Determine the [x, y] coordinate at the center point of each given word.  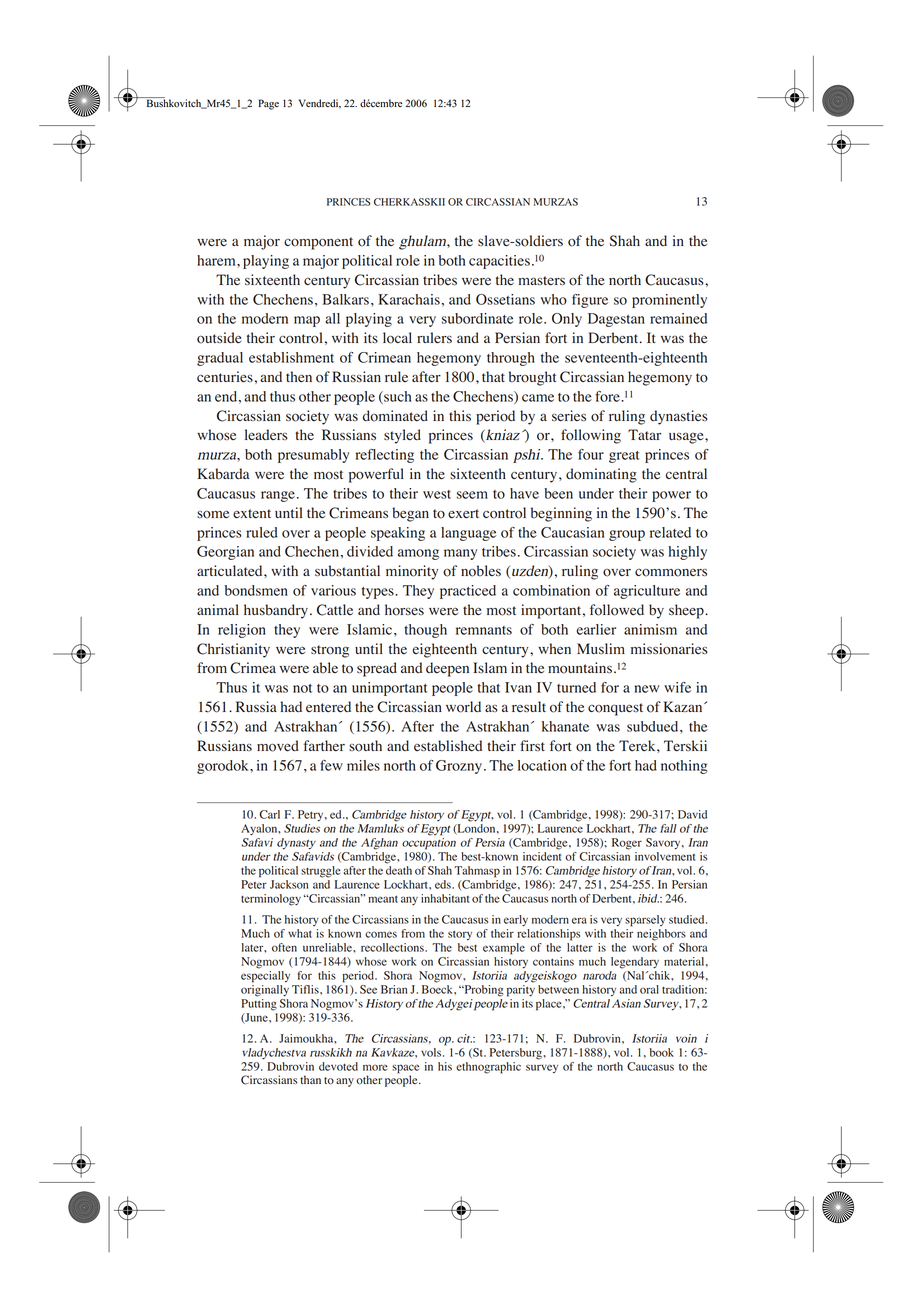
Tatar [644, 434]
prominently [669, 301]
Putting [259, 1003]
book [662, 1052]
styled [402, 436]
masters [541, 281]
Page [268, 104]
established [448, 746]
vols [432, 1052]
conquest [615, 709]
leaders [266, 435]
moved [278, 746]
